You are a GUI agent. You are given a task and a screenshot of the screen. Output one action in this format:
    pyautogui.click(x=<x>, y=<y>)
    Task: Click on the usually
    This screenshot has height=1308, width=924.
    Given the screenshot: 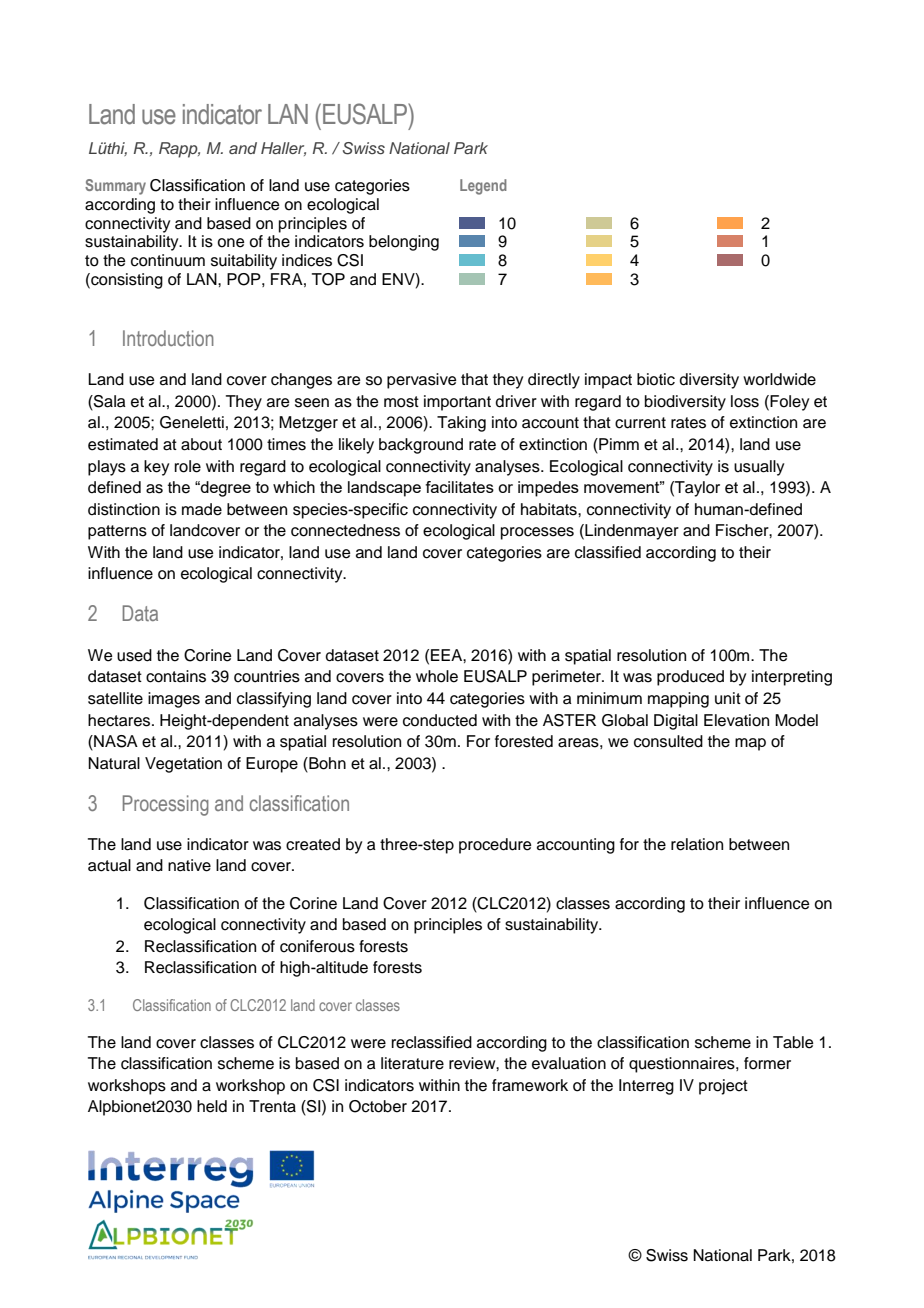 What is the action you would take?
    pyautogui.click(x=759, y=468)
